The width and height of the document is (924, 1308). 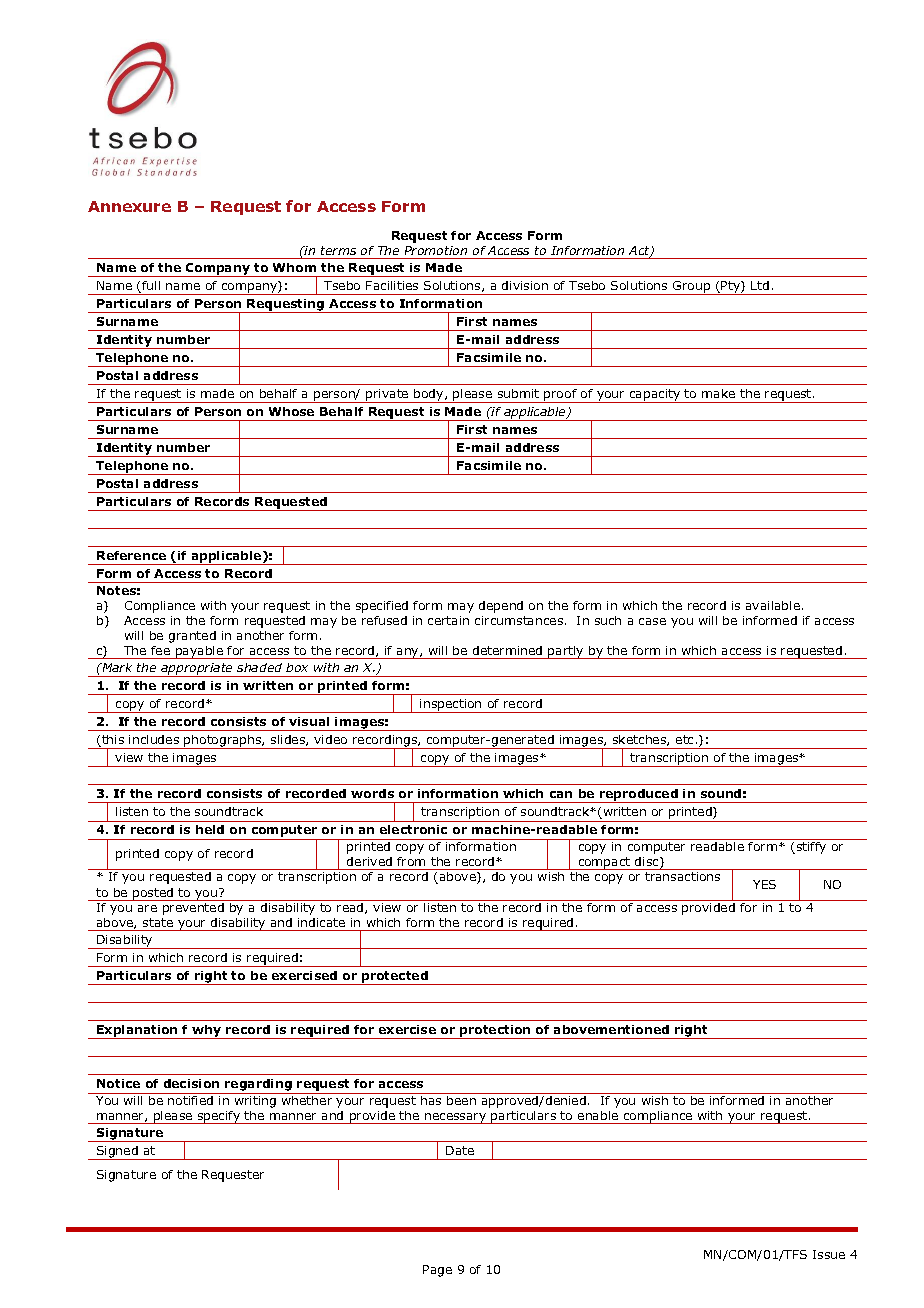 What do you see at coordinates (338, 250) in the document?
I see `terms` at bounding box center [338, 250].
